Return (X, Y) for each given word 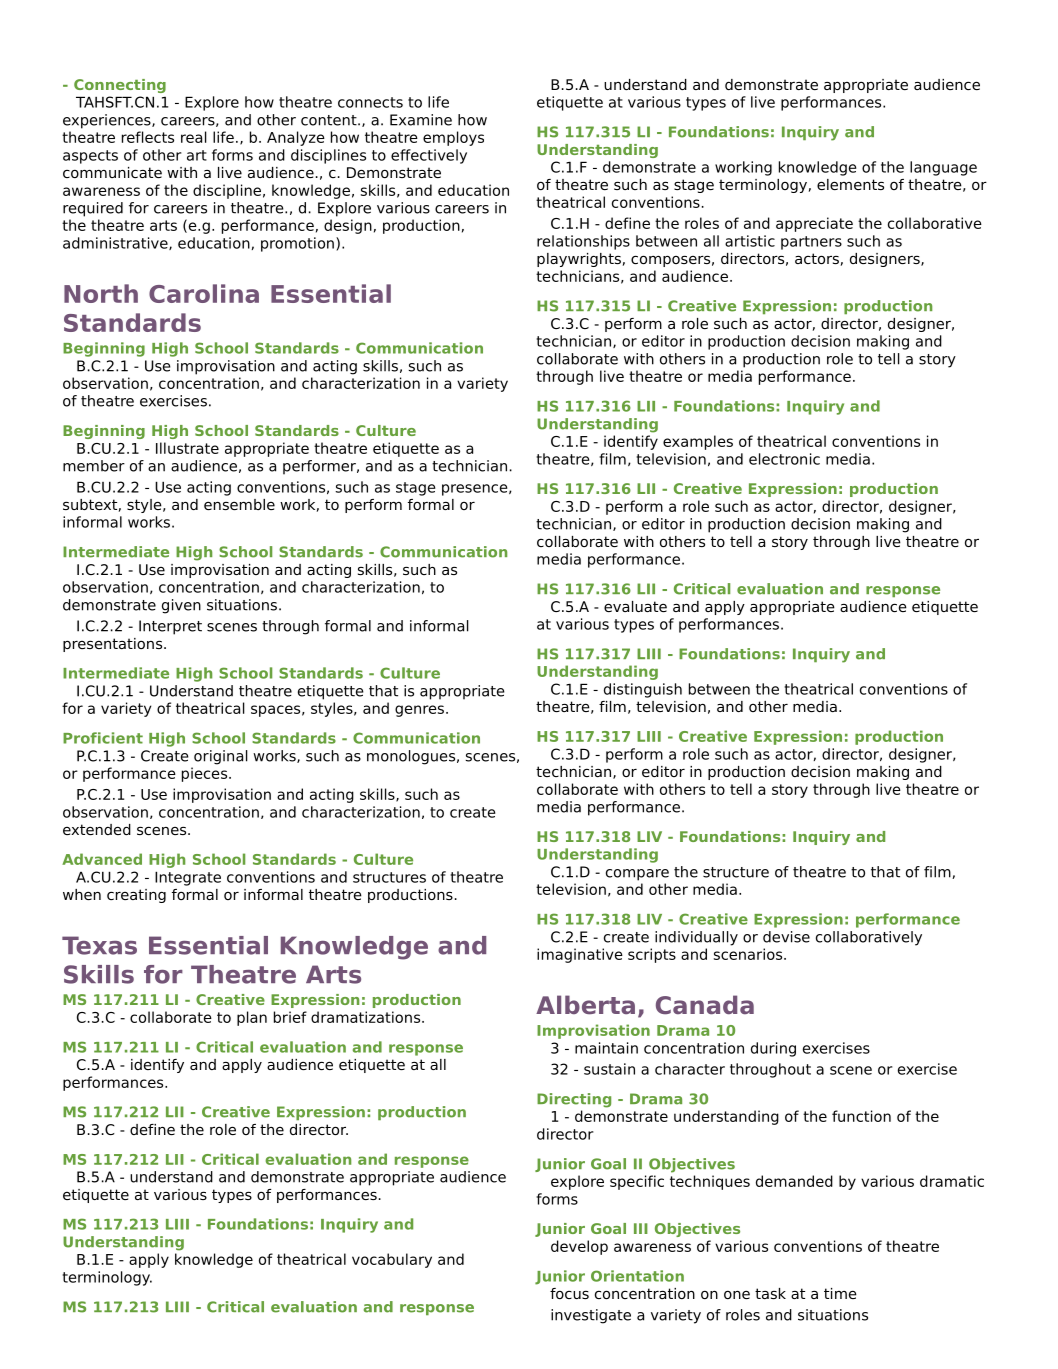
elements (850, 184)
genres (419, 711)
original (221, 757)
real (194, 137)
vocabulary (392, 1260)
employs (453, 138)
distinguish (643, 690)
